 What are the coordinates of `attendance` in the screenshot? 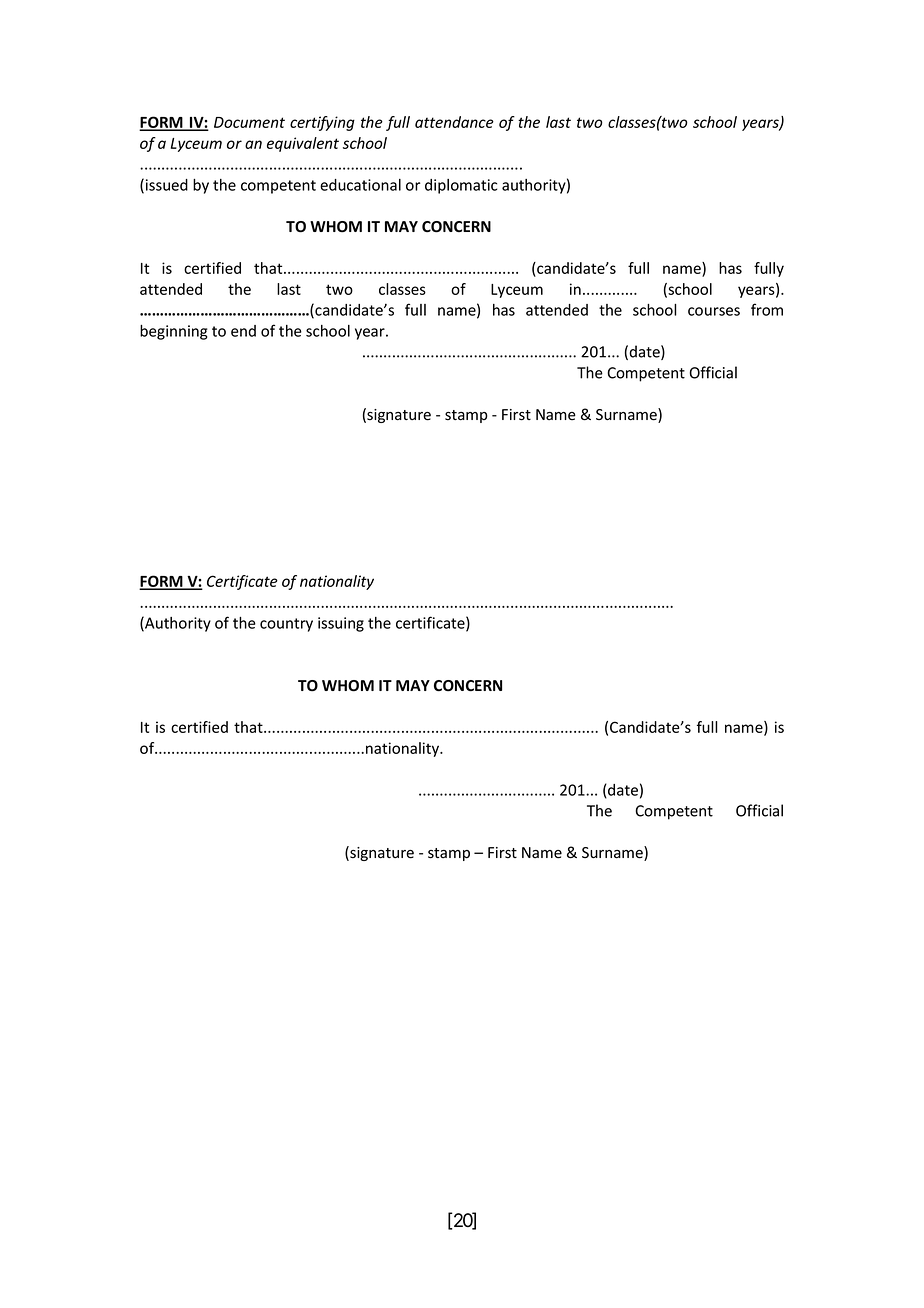 It's located at (454, 122).
